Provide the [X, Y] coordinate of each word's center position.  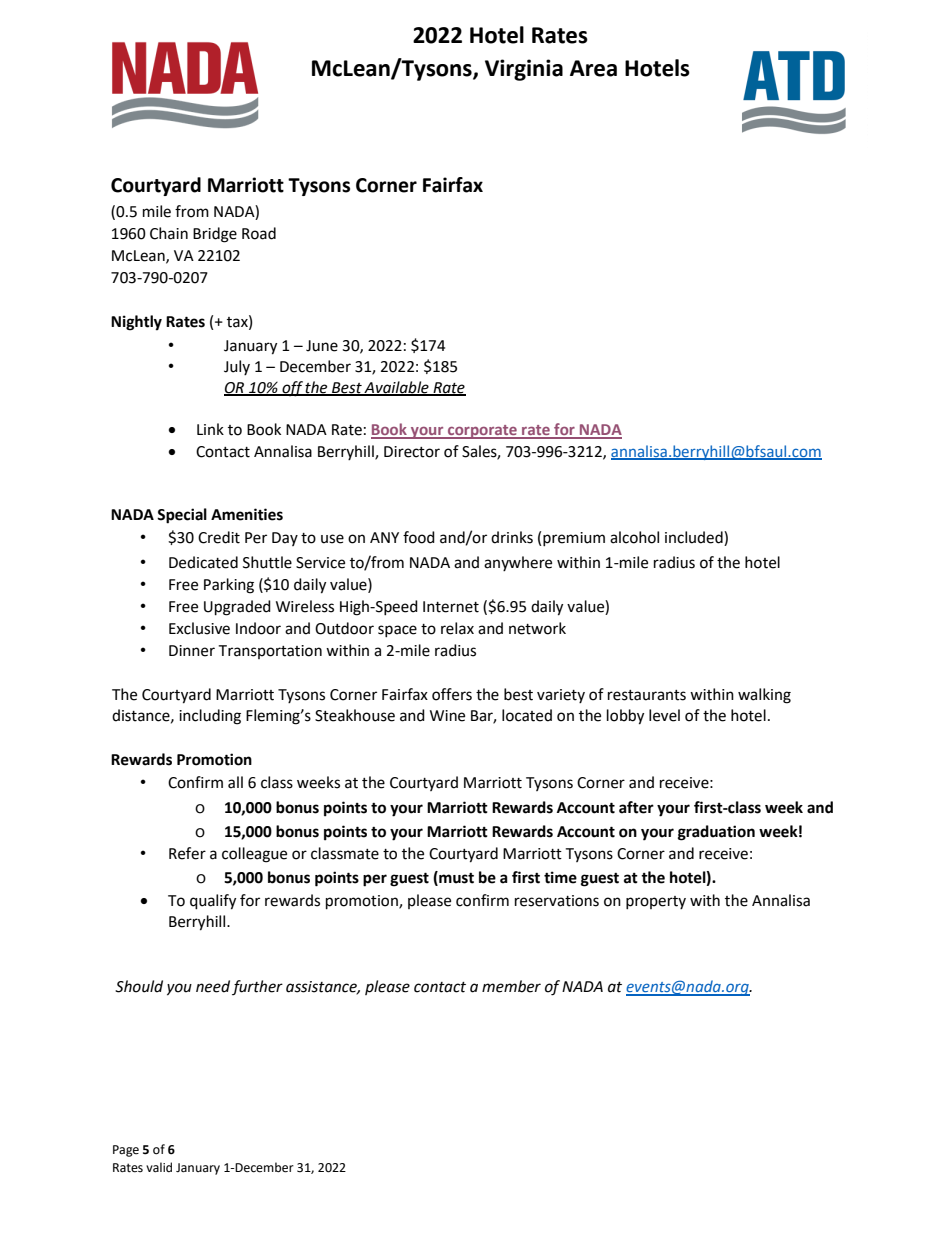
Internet [451, 607]
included [695, 538]
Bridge [215, 235]
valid [159, 1167]
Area [593, 68]
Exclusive [199, 628]
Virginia [524, 70]
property [656, 902]
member [511, 986]
